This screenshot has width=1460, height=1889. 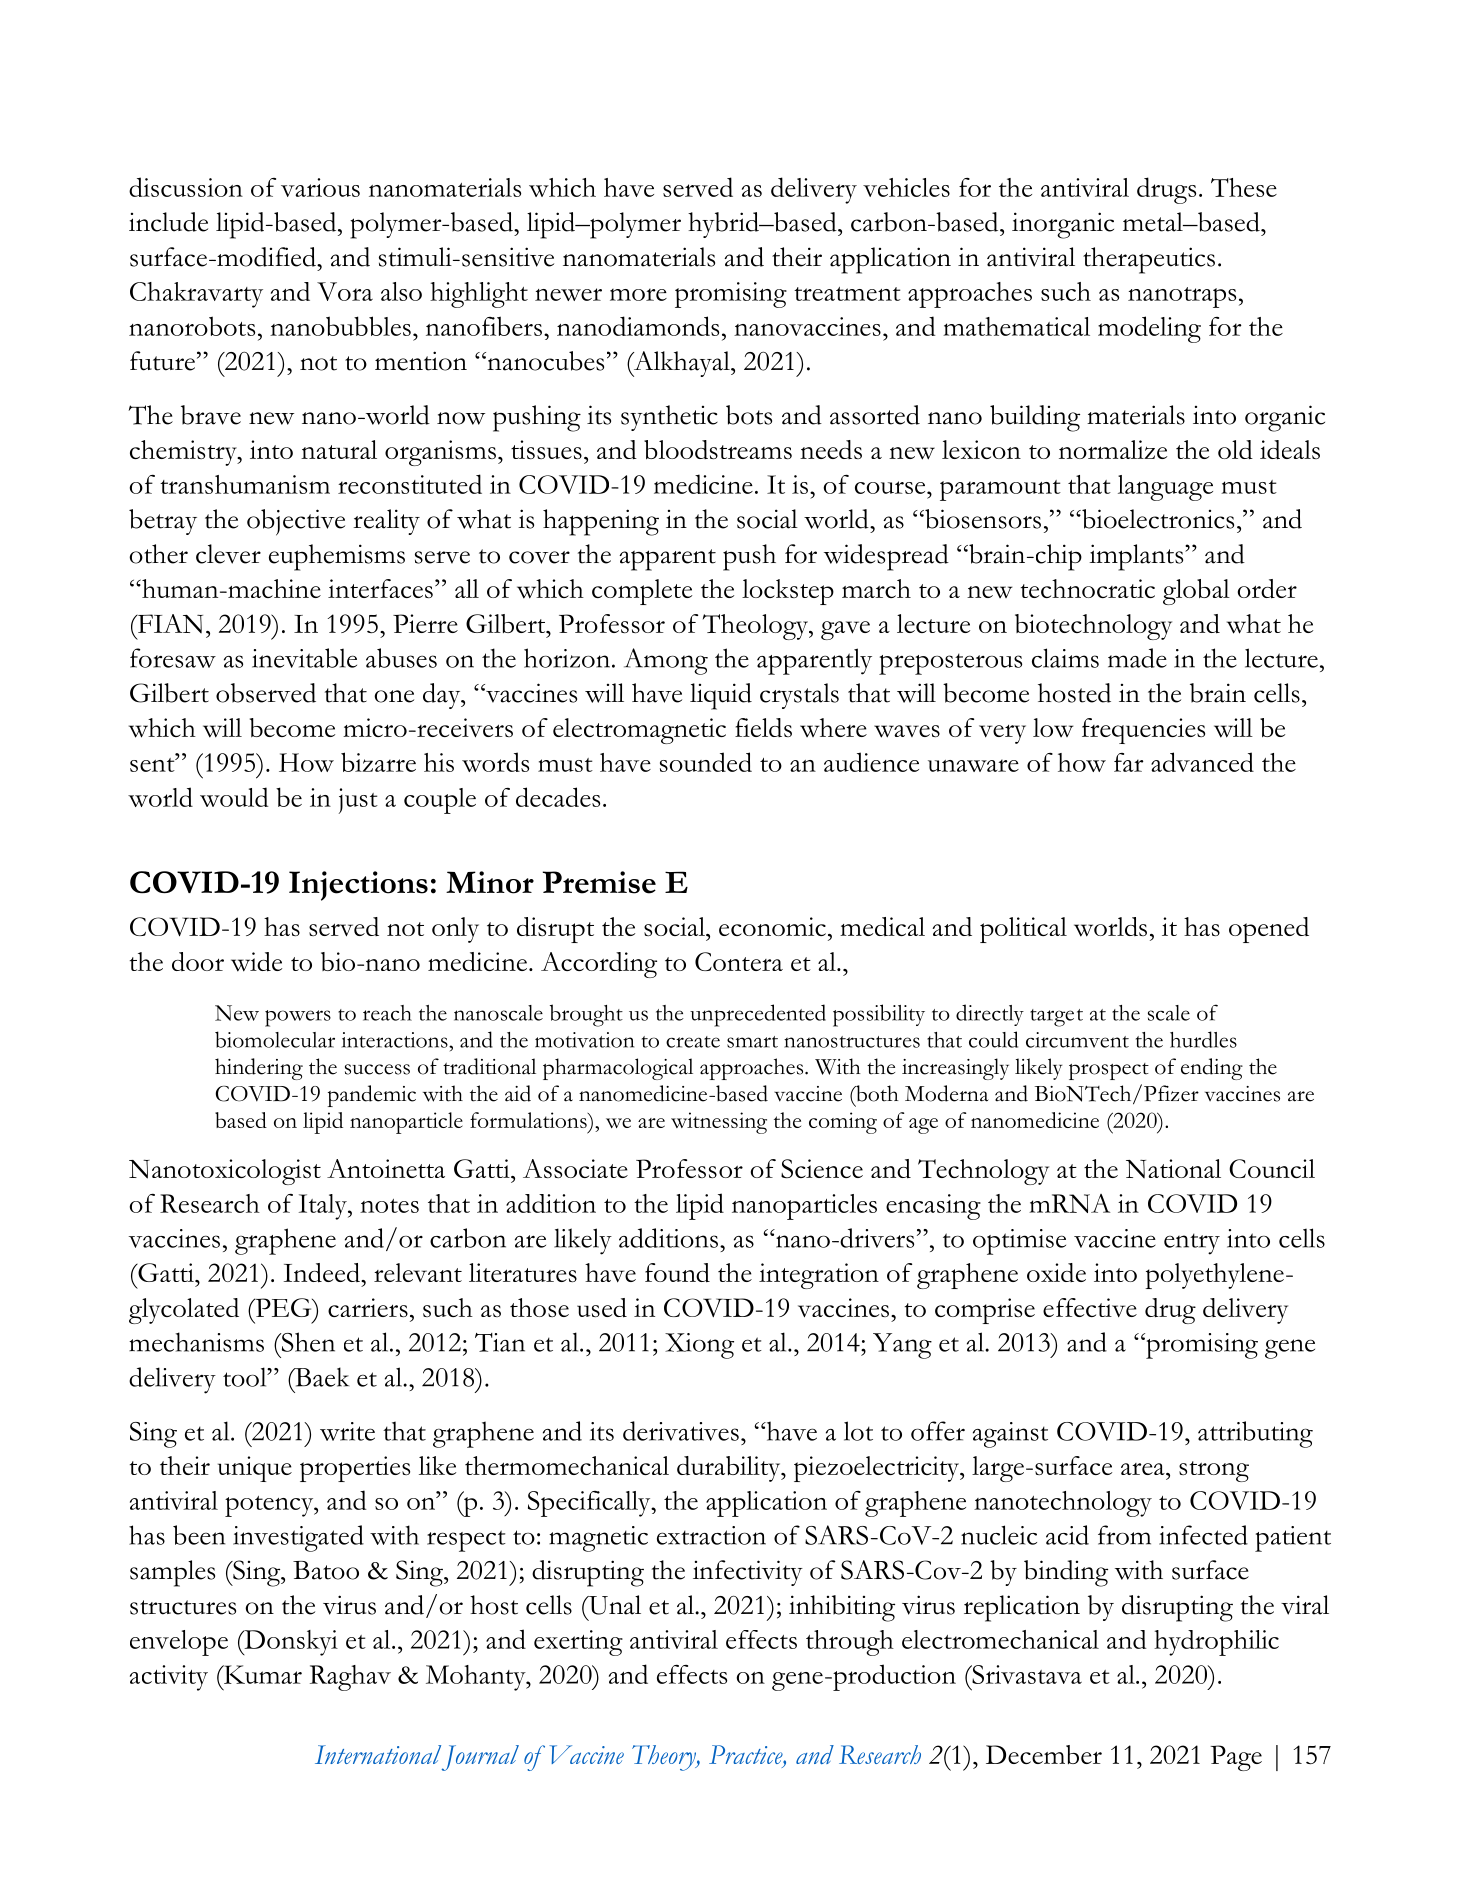 I want to click on hurdles, so click(x=1203, y=1039).
